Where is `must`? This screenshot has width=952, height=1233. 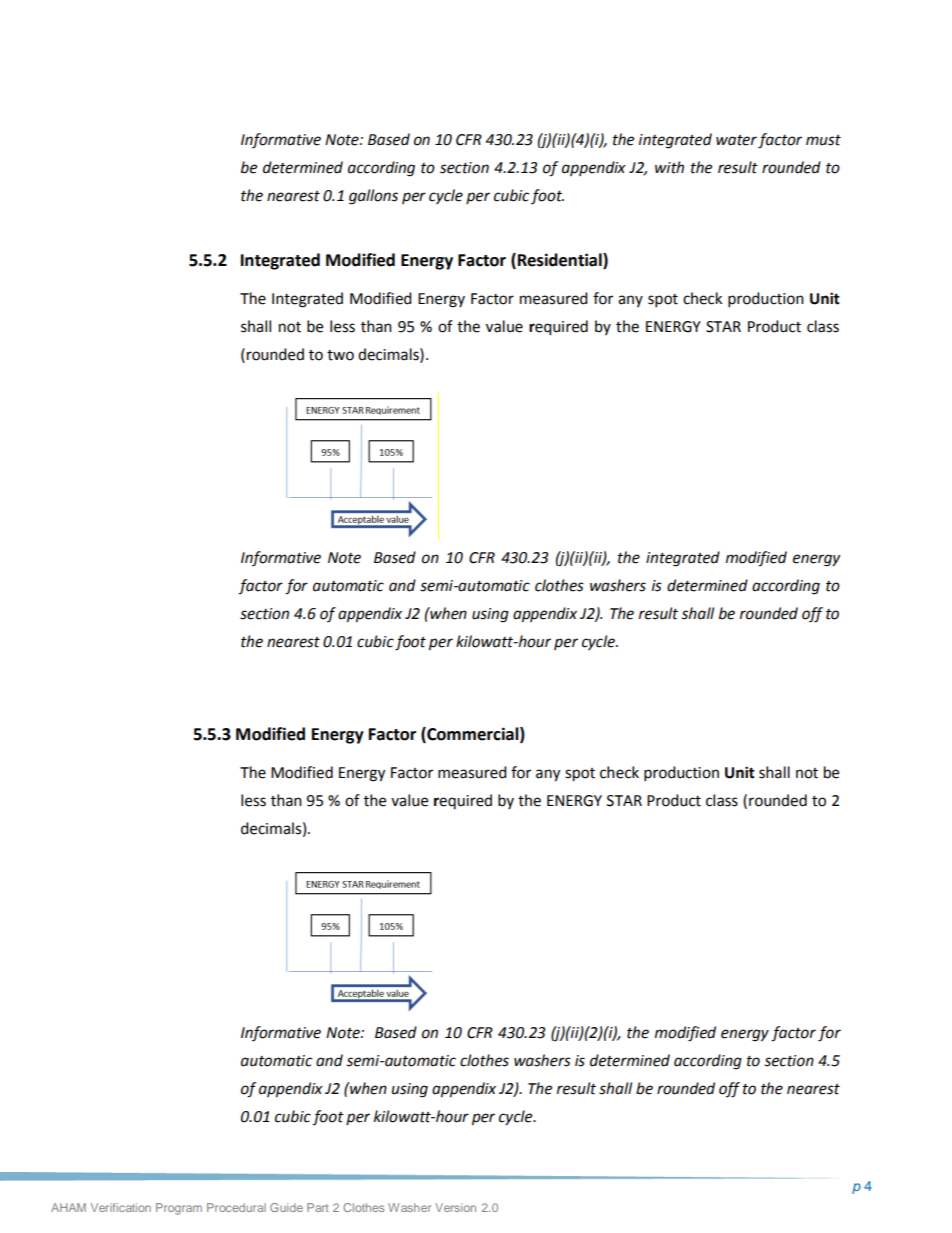 must is located at coordinates (823, 140).
